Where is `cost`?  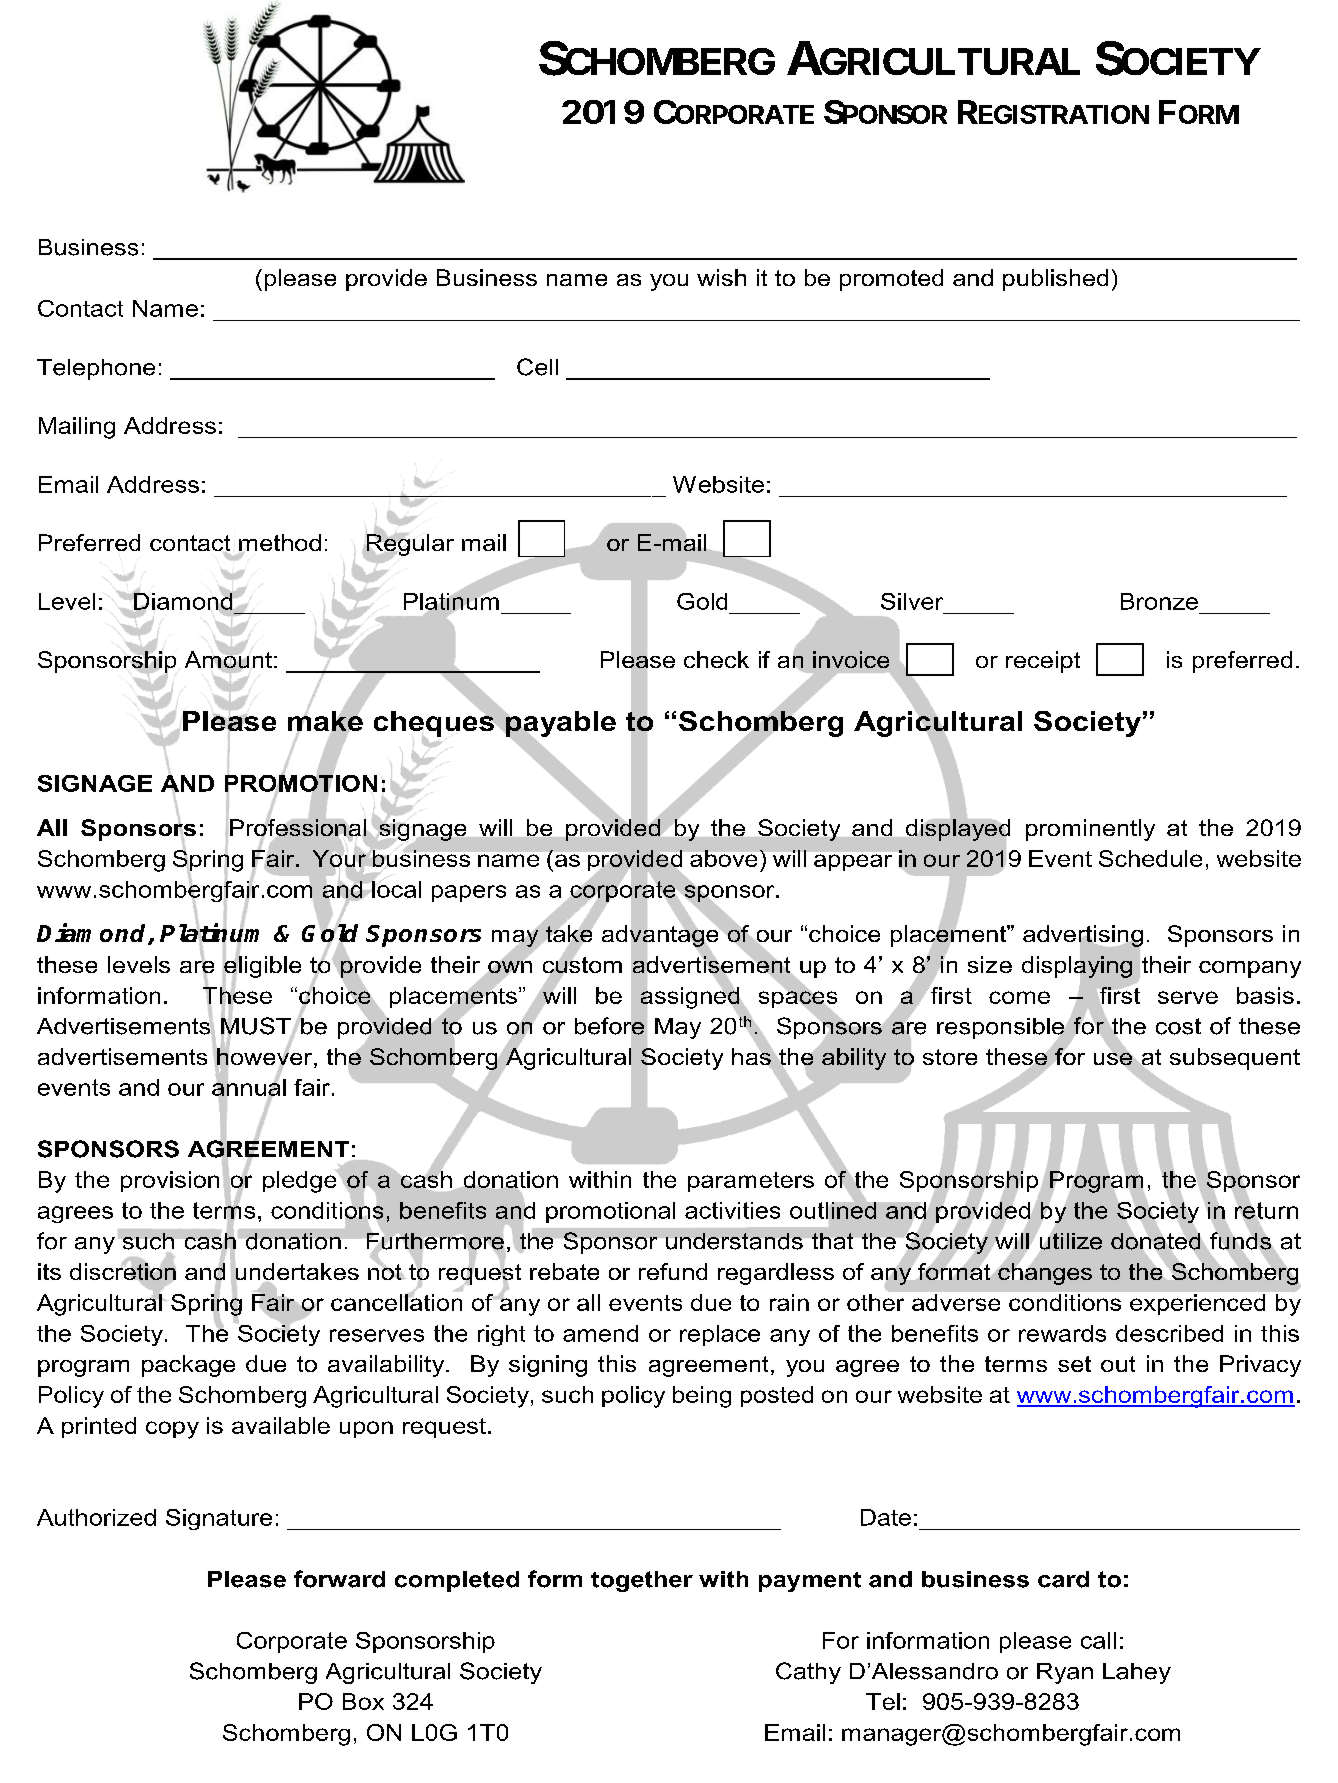 cost is located at coordinates (1178, 1026).
